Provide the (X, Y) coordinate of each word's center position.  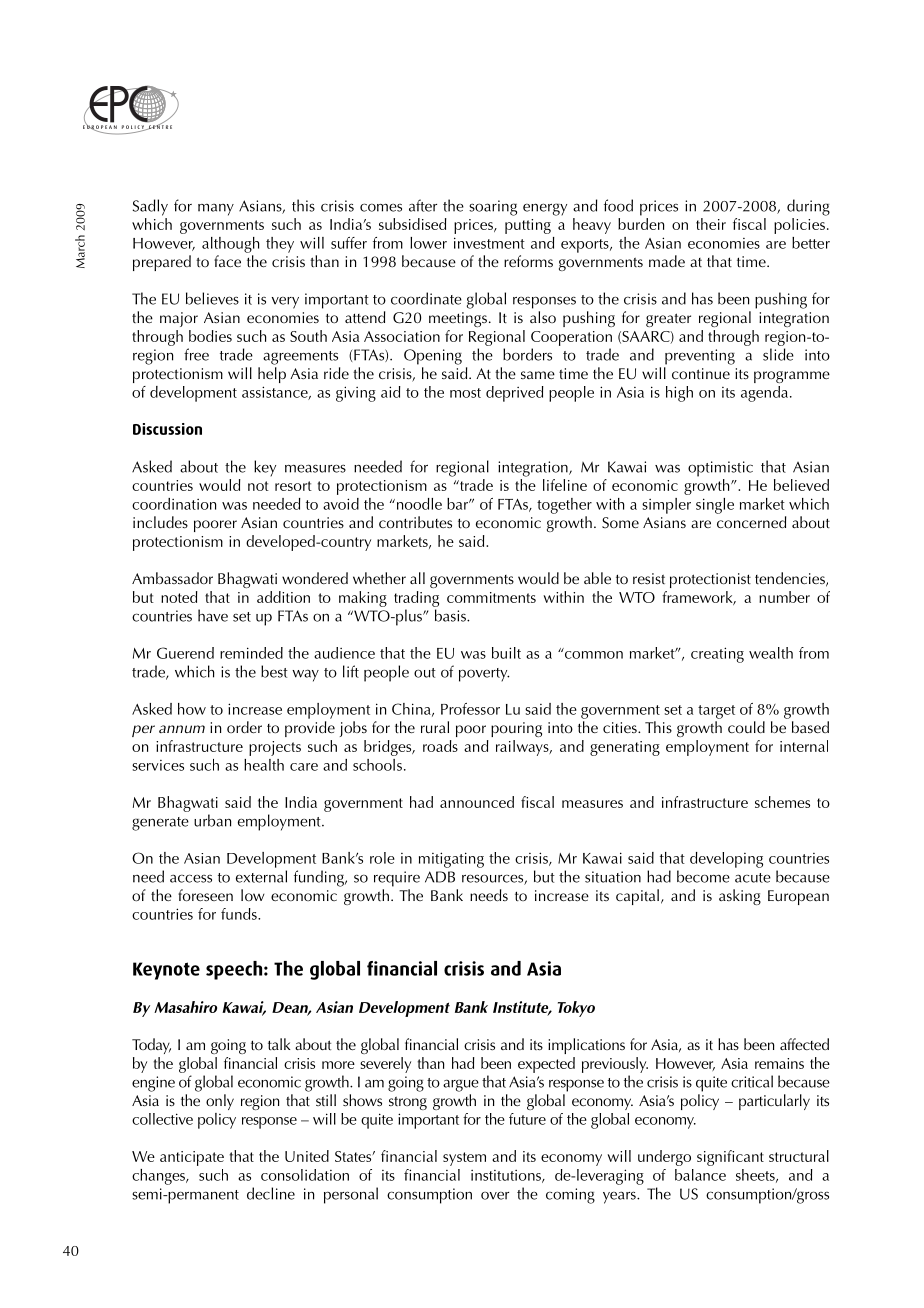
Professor (470, 709)
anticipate (192, 1158)
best (274, 671)
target (716, 712)
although (230, 245)
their (711, 224)
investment (489, 243)
